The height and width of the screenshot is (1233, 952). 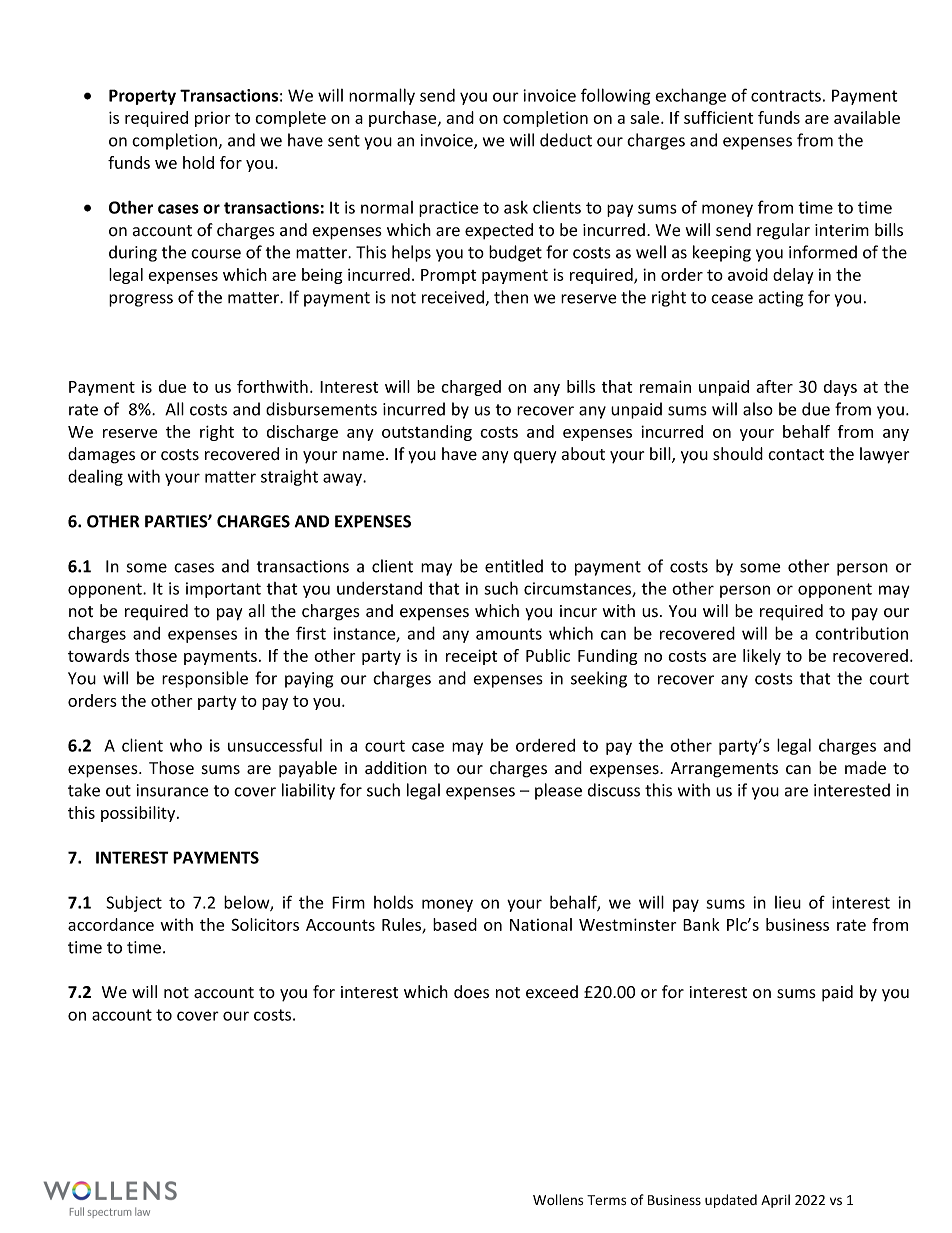 I want to click on purchase, so click(x=404, y=119).
